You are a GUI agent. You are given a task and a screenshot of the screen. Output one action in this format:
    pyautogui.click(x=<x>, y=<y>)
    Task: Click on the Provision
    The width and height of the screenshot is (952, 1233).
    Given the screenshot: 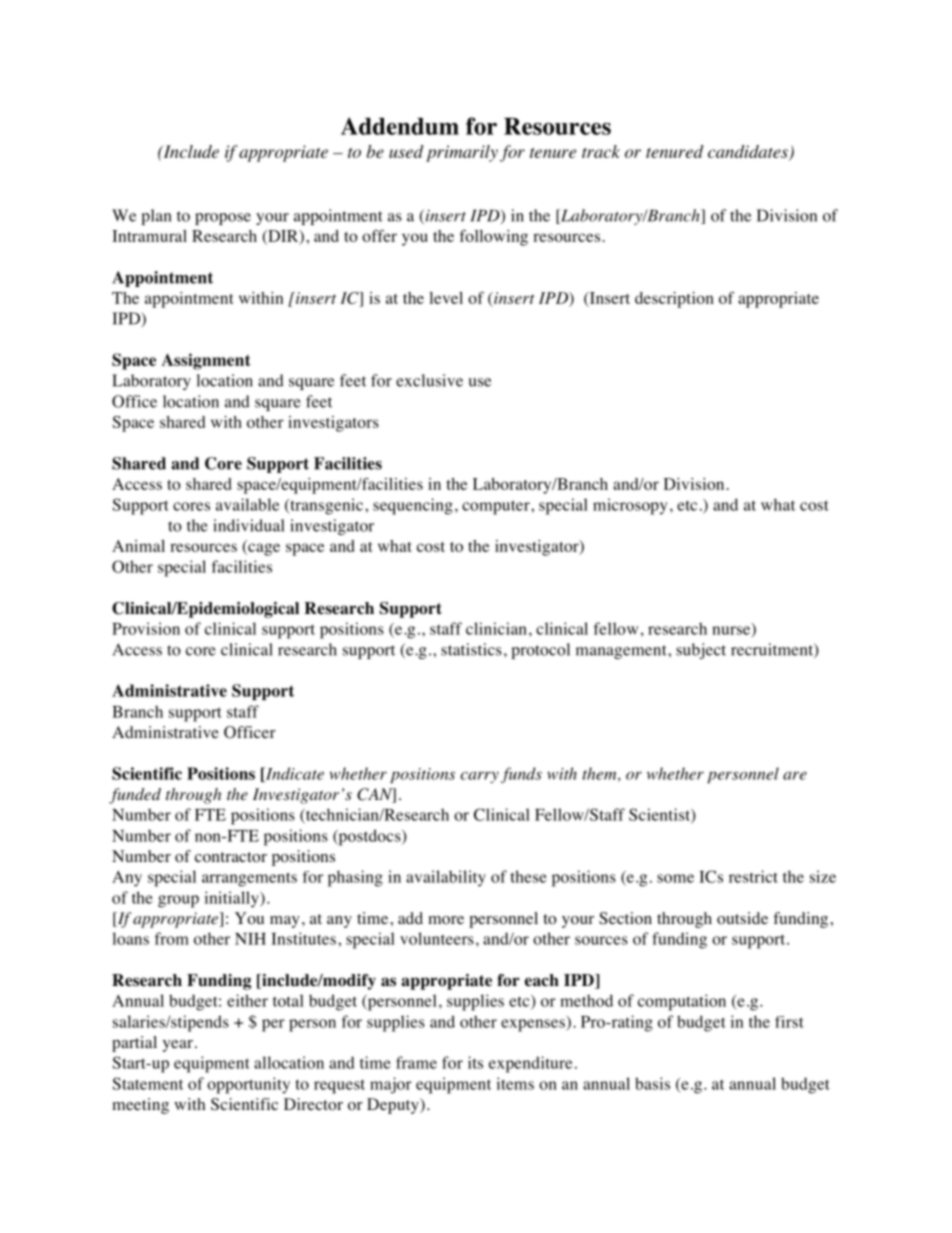 What is the action you would take?
    pyautogui.click(x=146, y=628)
